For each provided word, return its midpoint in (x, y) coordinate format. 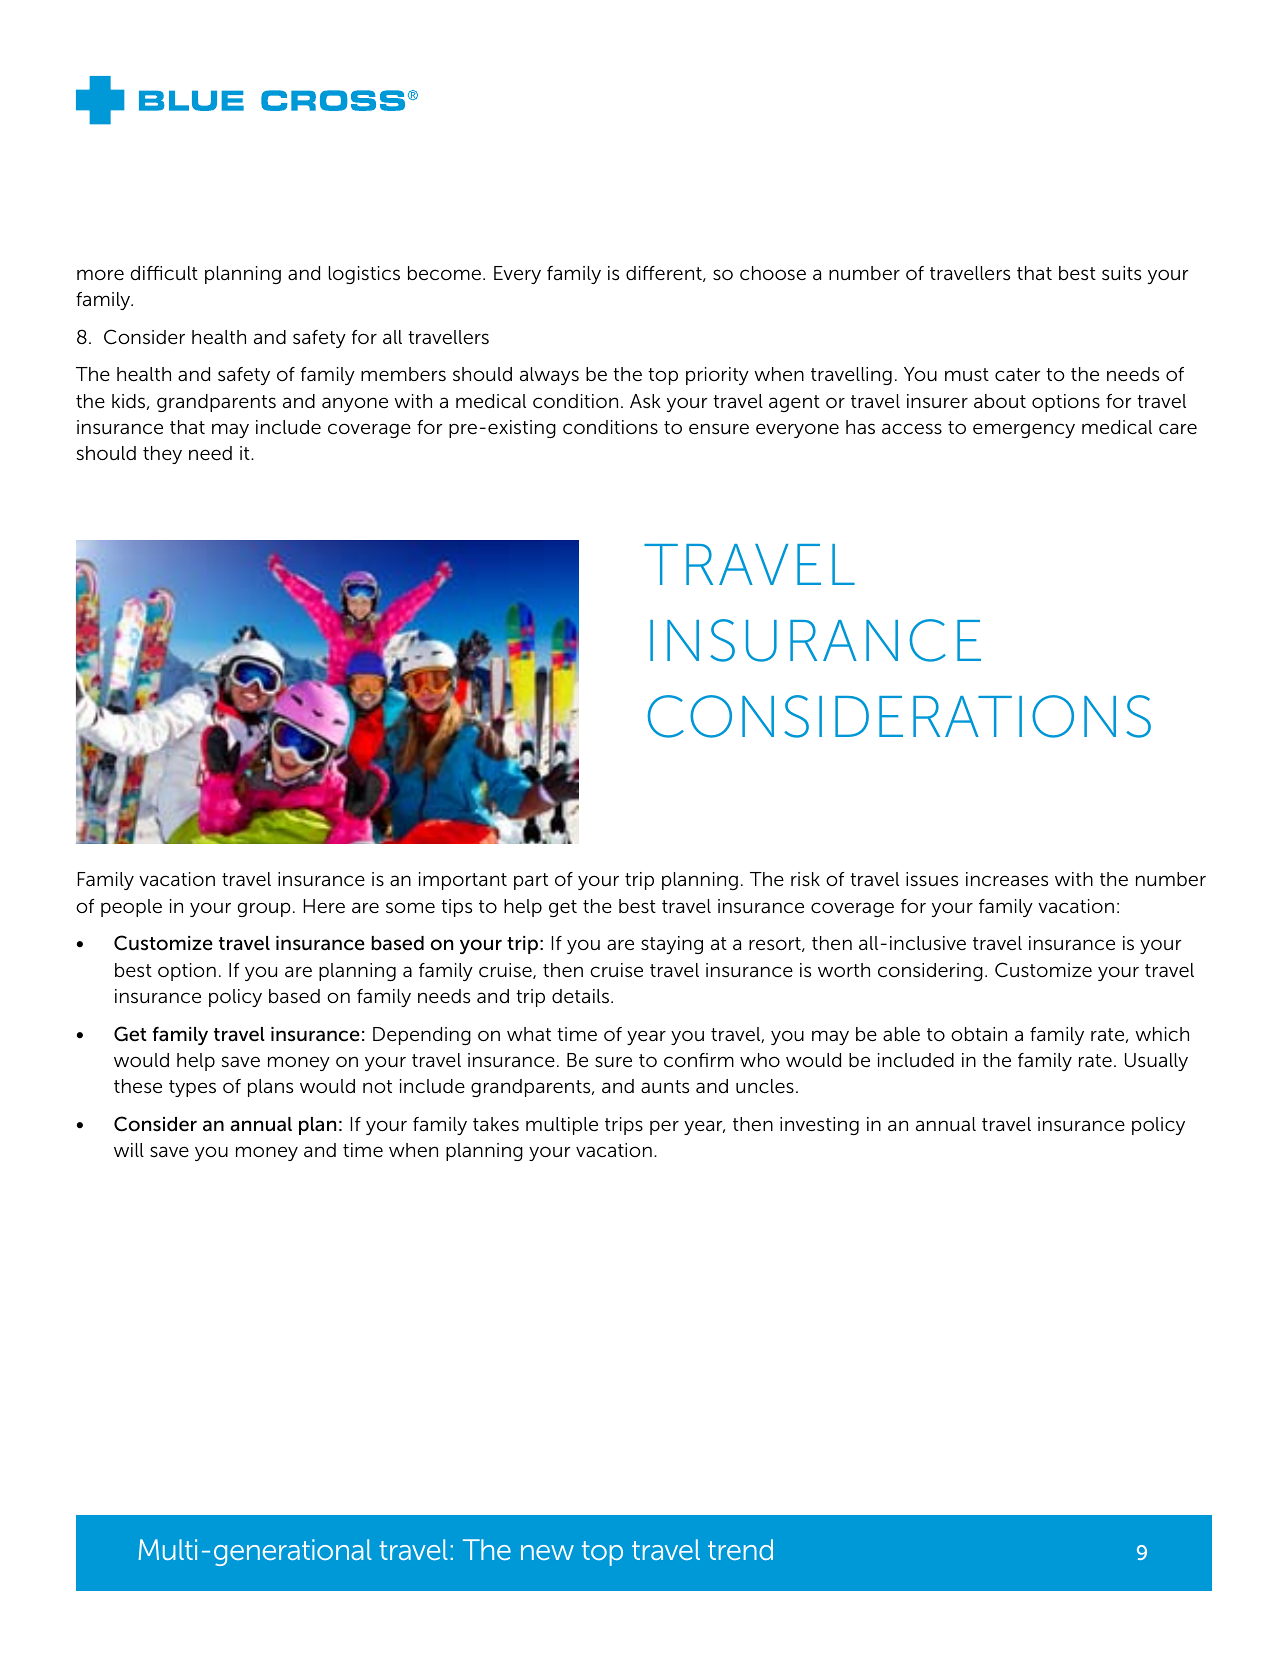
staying (672, 945)
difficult (164, 273)
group (264, 909)
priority (717, 376)
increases (1007, 879)
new (547, 1552)
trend (740, 1549)
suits (1121, 273)
